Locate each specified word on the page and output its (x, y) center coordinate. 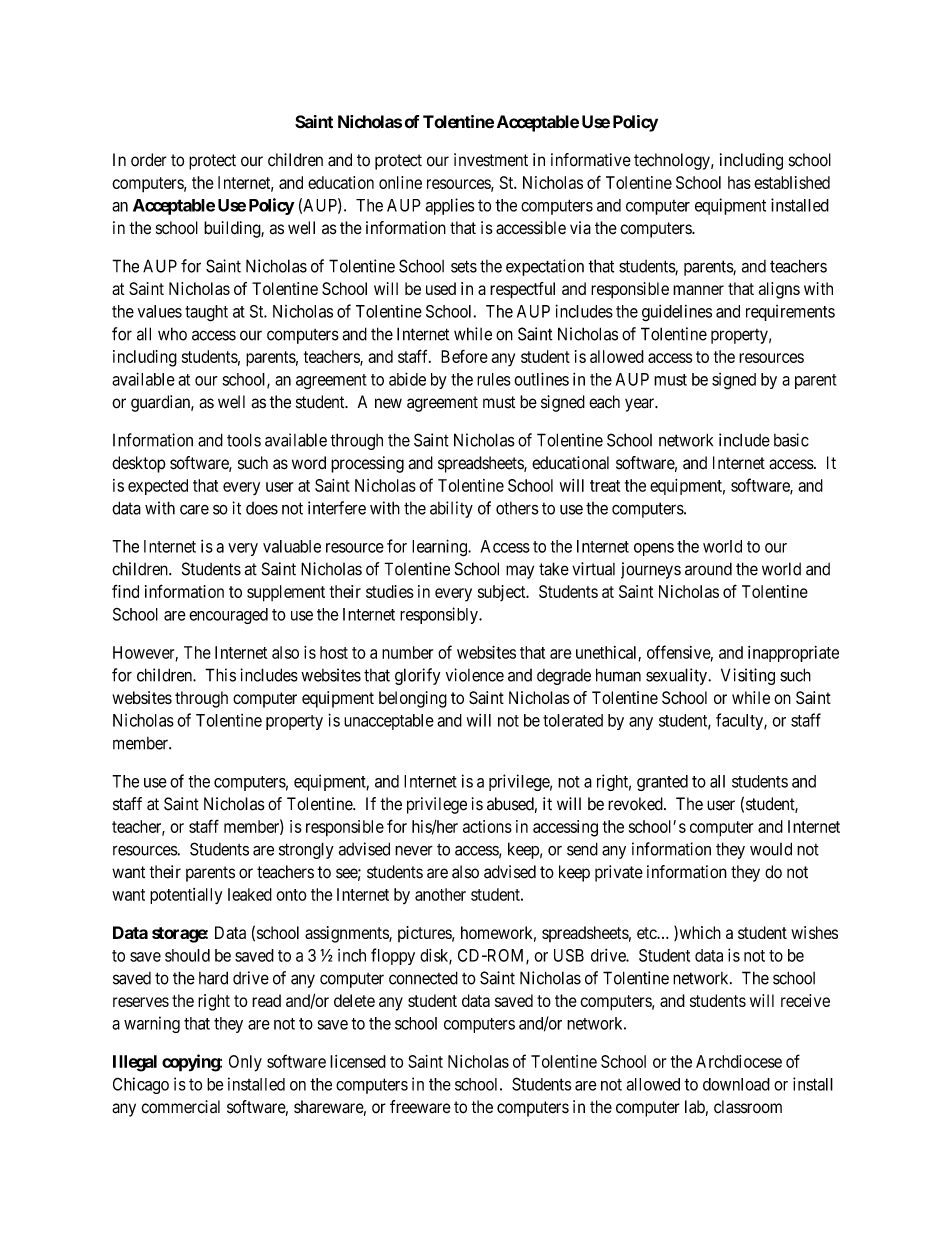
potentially (186, 896)
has (739, 182)
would (771, 849)
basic (791, 440)
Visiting (748, 676)
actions (487, 826)
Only (245, 1063)
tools (244, 440)
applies (450, 206)
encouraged (228, 616)
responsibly (440, 615)
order (149, 160)
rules (494, 379)
